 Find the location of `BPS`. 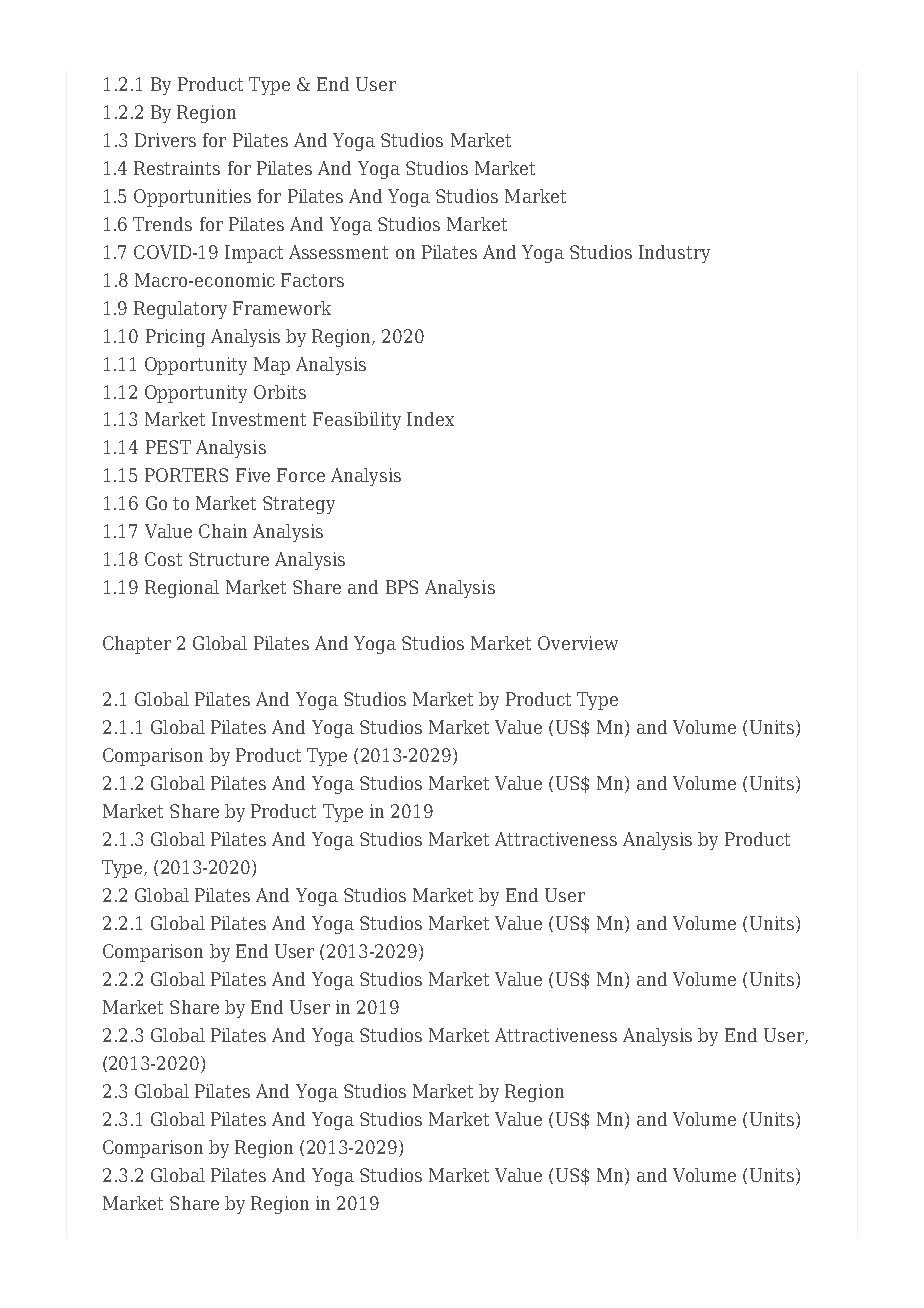

BPS is located at coordinates (402, 587).
